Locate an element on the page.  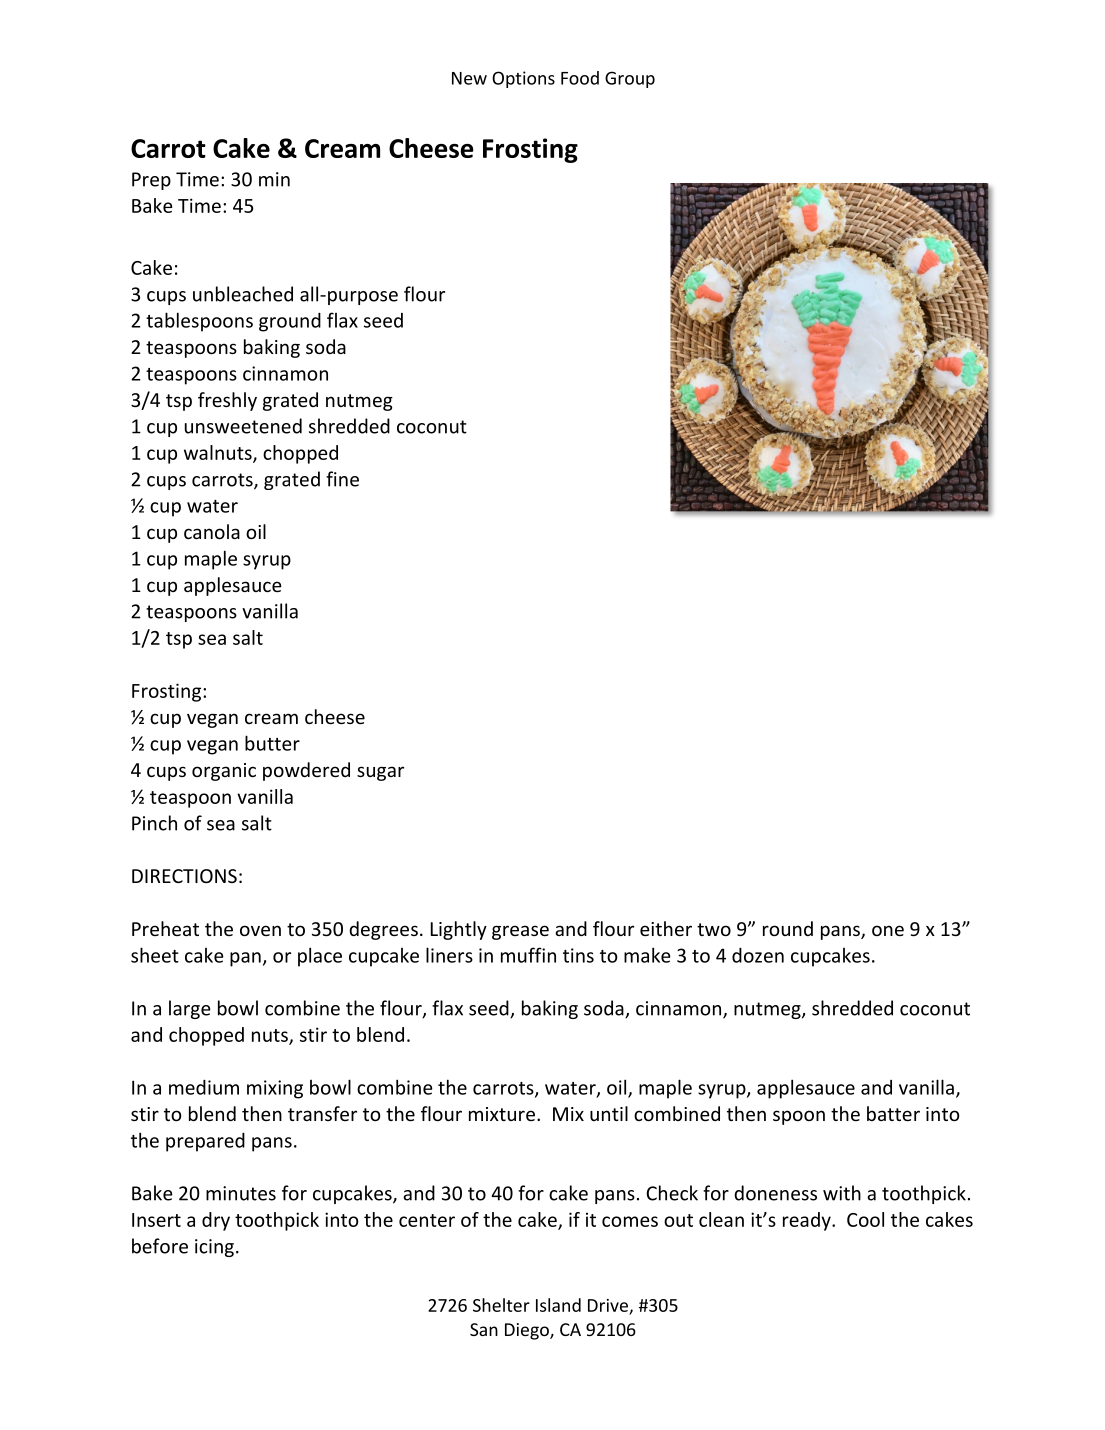
canola is located at coordinates (212, 531).
